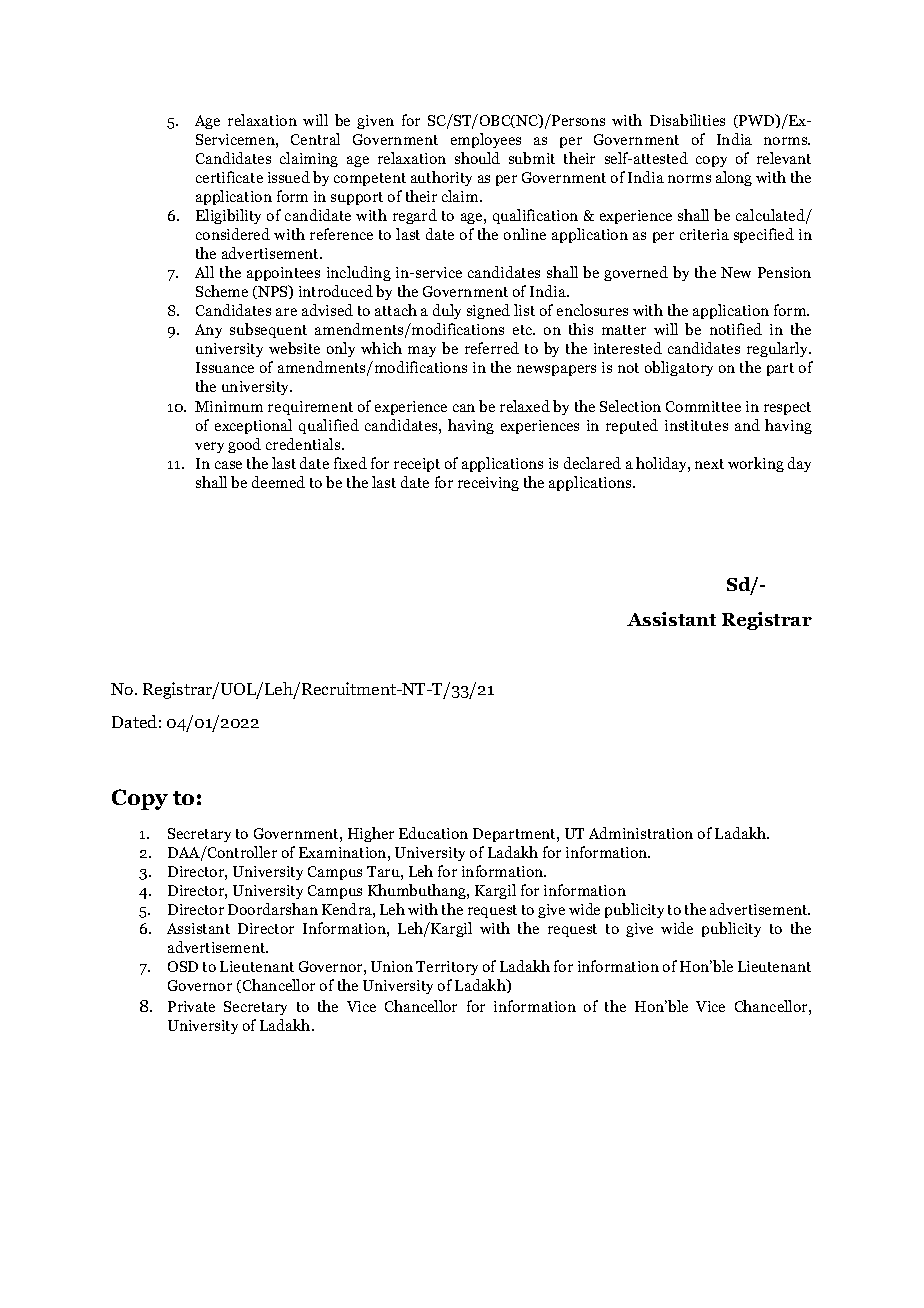  I want to click on next, so click(709, 464).
